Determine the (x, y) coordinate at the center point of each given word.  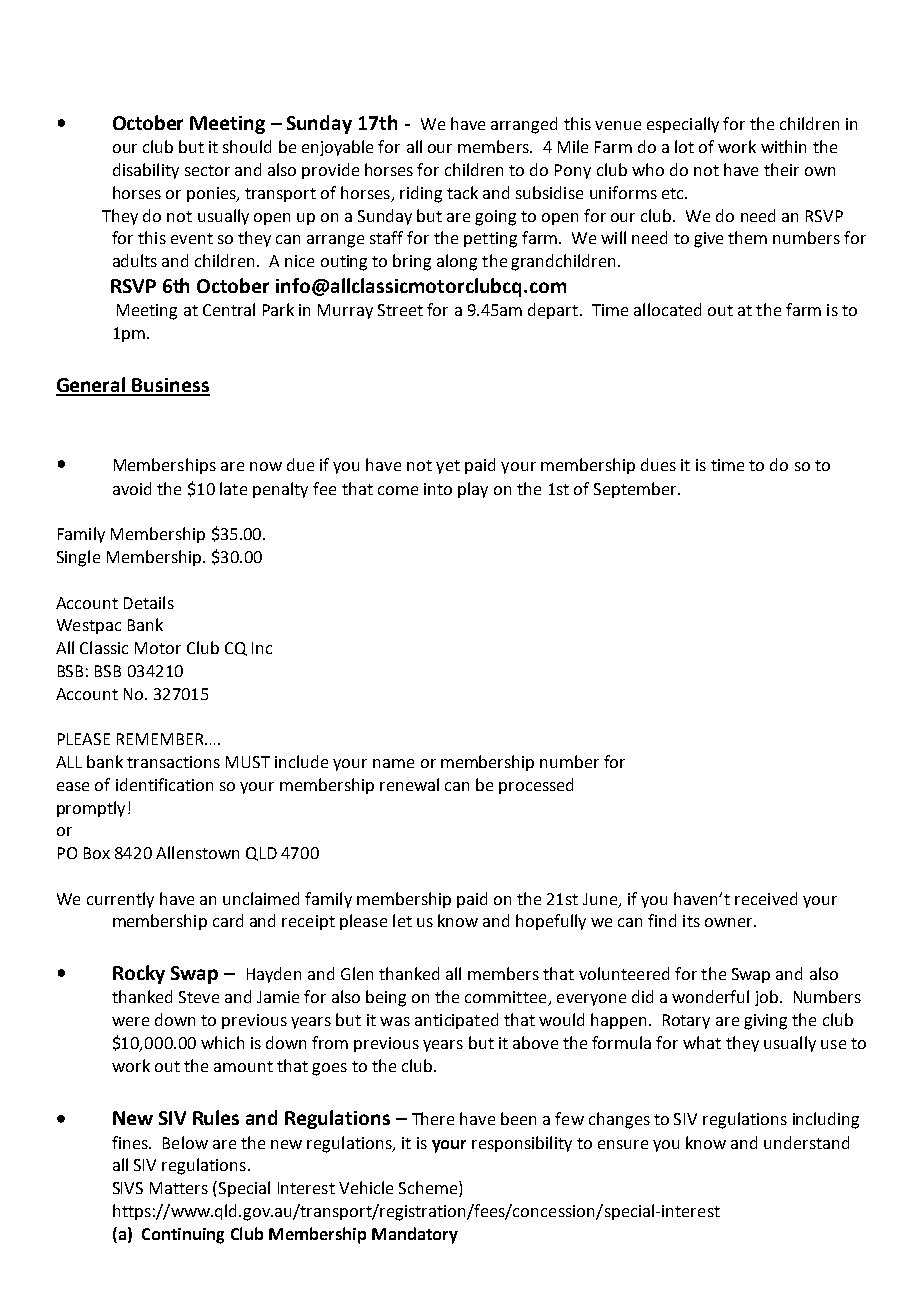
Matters (179, 1188)
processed (536, 786)
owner (730, 922)
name (393, 763)
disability (146, 171)
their (781, 169)
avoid (132, 488)
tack (462, 192)
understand (806, 1142)
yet (448, 467)
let (402, 920)
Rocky (139, 974)
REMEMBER (161, 739)
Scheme (429, 1189)
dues (658, 464)
